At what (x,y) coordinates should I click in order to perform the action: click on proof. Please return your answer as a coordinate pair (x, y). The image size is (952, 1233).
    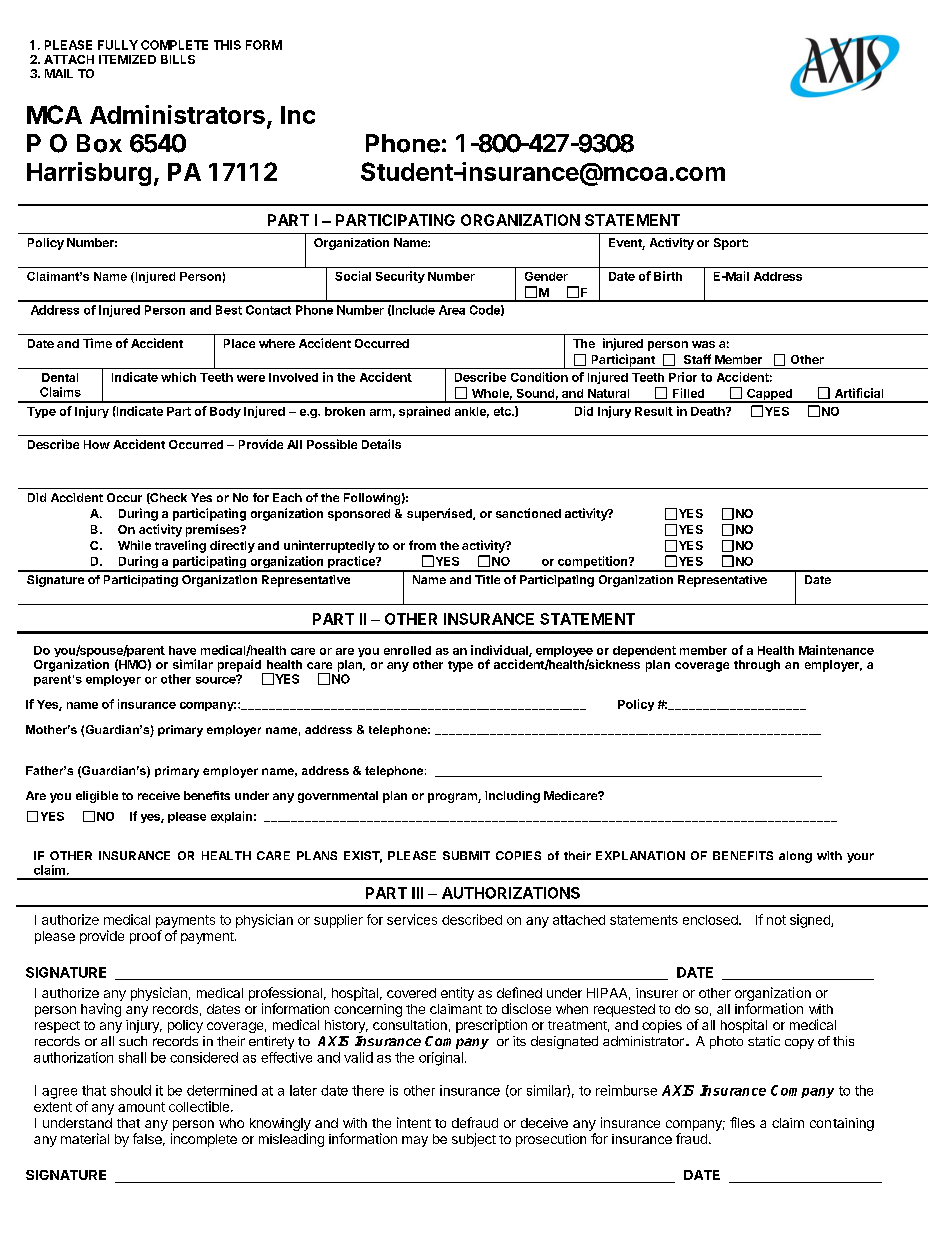
    Looking at the image, I should click on (146, 937).
